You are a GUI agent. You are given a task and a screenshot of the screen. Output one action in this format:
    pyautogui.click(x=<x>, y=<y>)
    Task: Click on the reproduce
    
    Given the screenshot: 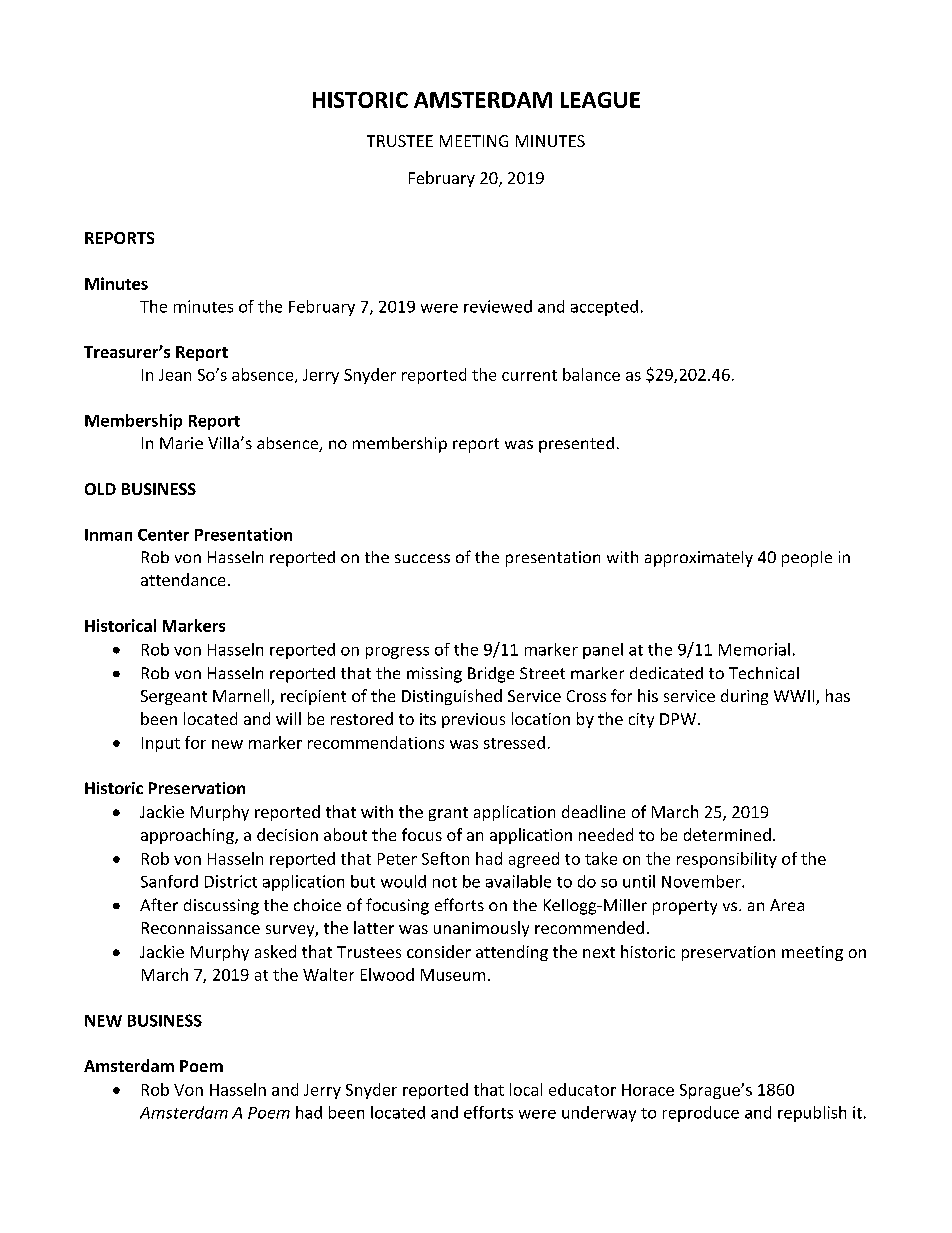 What is the action you would take?
    pyautogui.click(x=701, y=1114)
